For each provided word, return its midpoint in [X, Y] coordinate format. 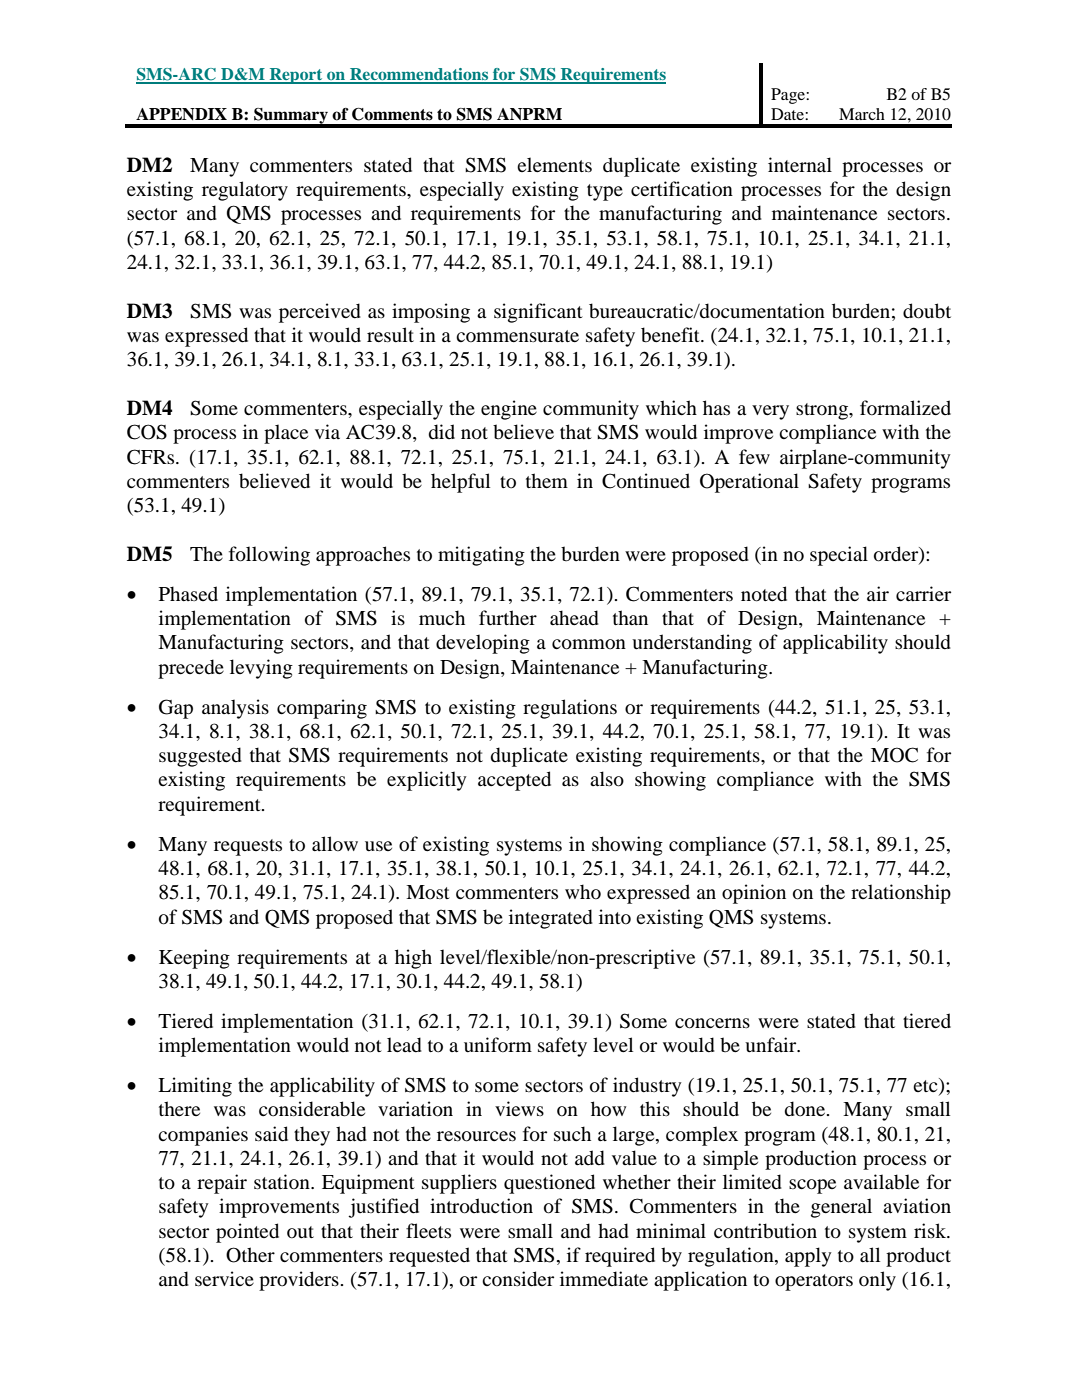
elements [554, 164]
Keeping [194, 959]
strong [823, 411]
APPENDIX [181, 114]
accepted [514, 781]
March [862, 114]
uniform [498, 1045]
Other [250, 1255]
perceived [320, 313]
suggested [200, 757]
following [269, 556]
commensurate [517, 336]
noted [764, 594]
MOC [894, 755]
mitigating [481, 556]
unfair [772, 1045]
